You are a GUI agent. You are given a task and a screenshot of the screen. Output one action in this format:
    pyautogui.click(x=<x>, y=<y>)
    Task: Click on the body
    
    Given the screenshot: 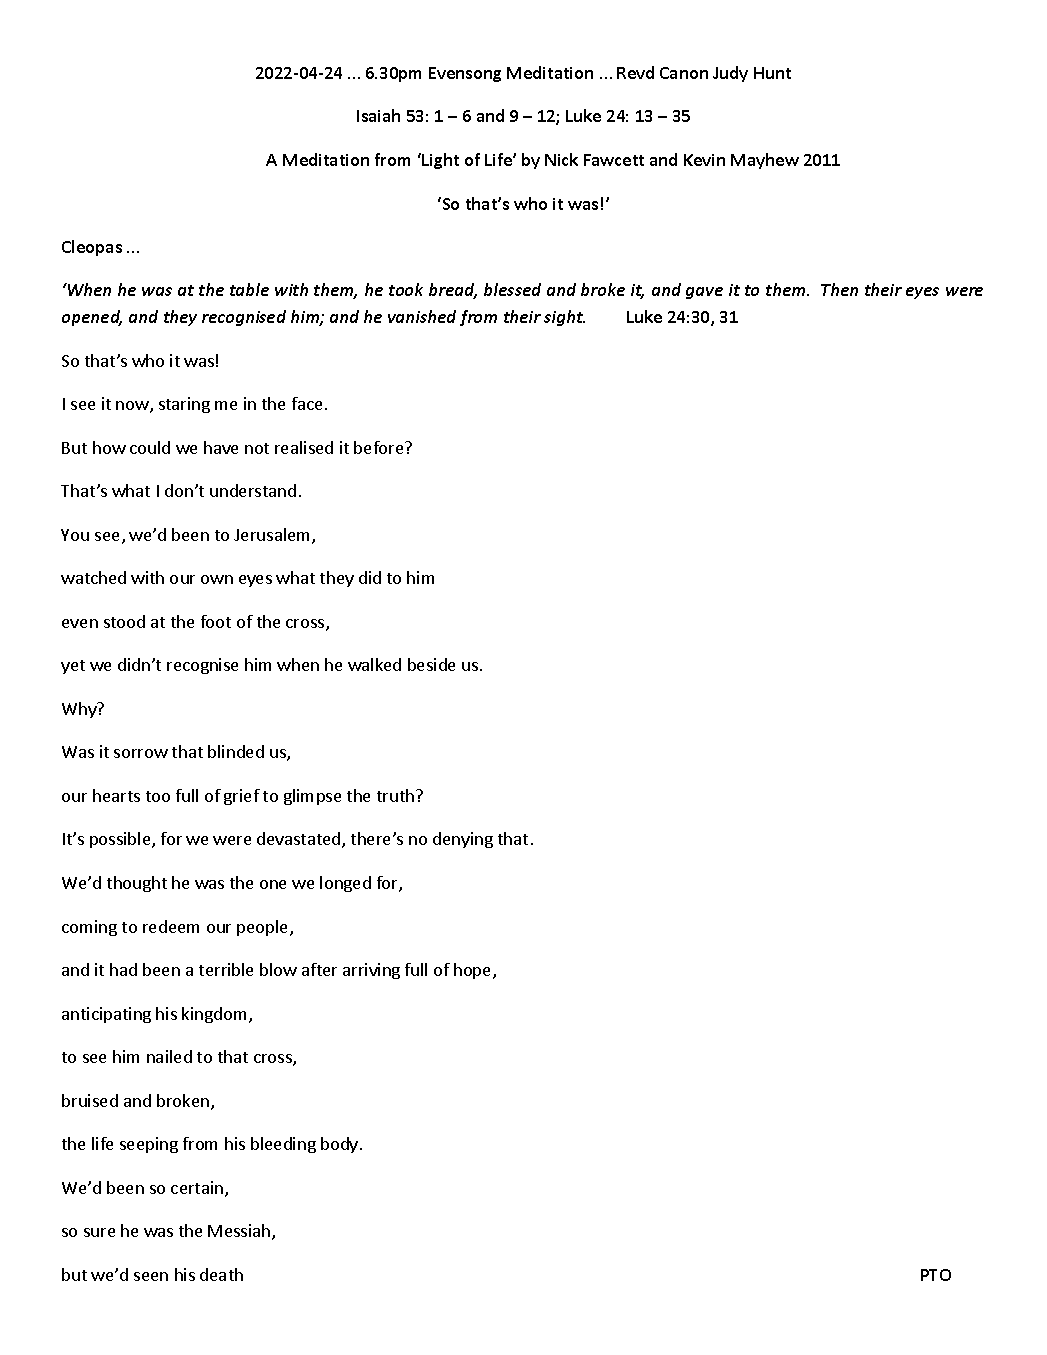 What is the action you would take?
    pyautogui.click(x=341, y=1145)
